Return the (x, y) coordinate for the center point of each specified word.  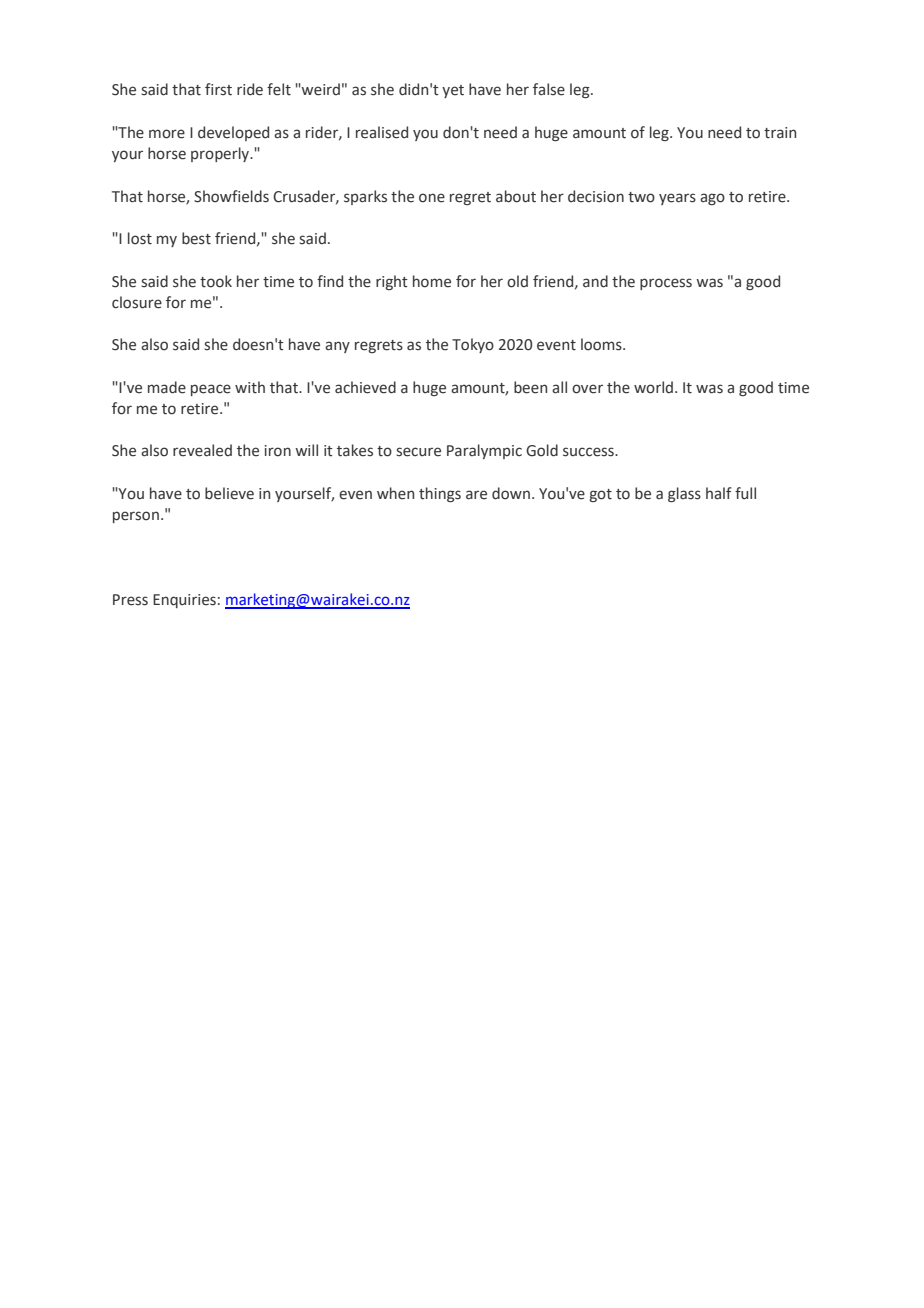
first (218, 89)
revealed (202, 450)
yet (453, 91)
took (216, 281)
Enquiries (184, 601)
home (432, 281)
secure (418, 452)
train (780, 133)
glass (684, 494)
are (476, 495)
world (653, 387)
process (666, 284)
